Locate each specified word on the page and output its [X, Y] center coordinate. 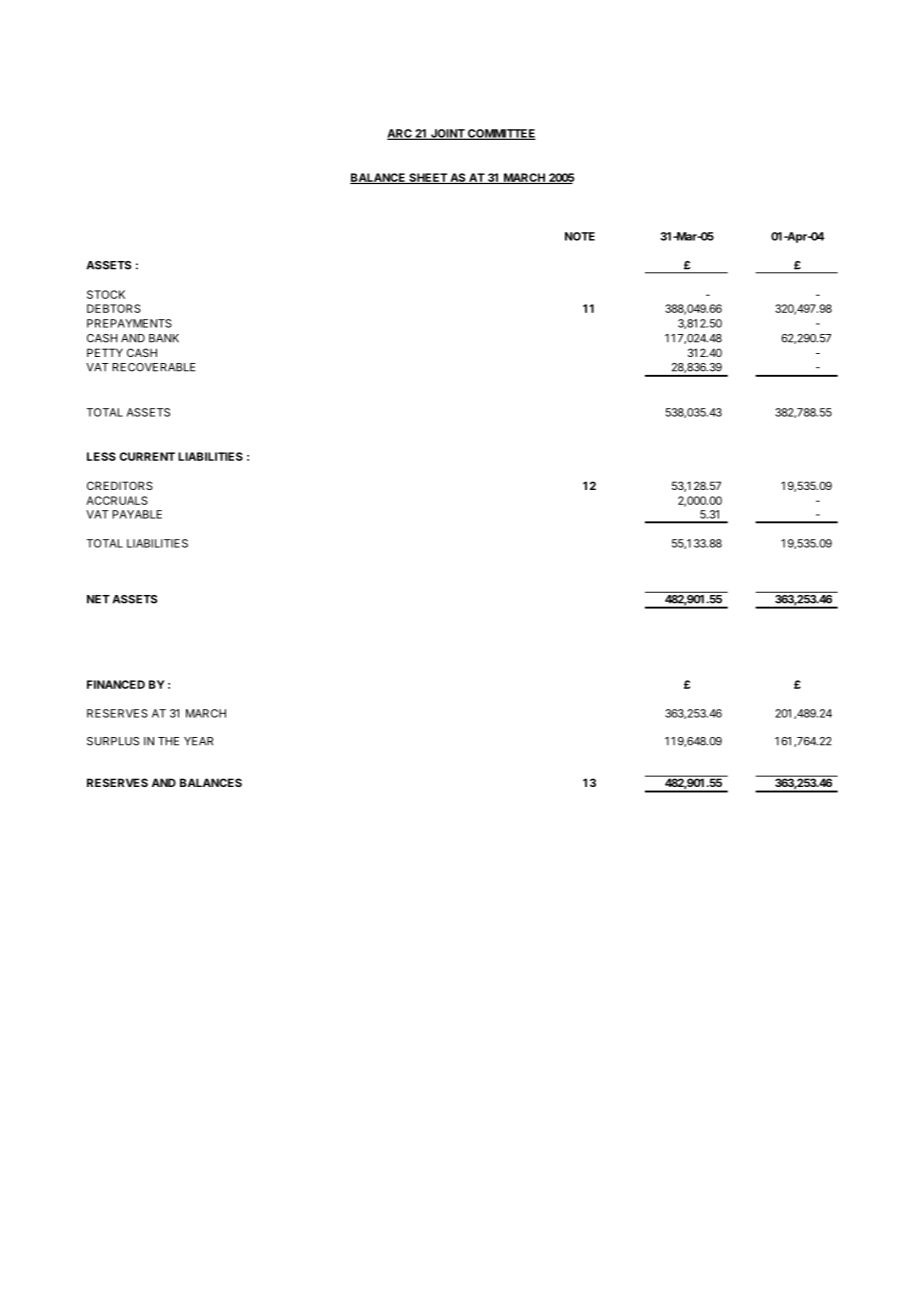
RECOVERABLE [154, 367]
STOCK [106, 294]
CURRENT [147, 456]
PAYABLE [137, 514]
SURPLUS [113, 741]
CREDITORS [120, 485]
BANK [164, 338]
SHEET [428, 178]
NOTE [580, 236]
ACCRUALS [117, 500]
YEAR [198, 741]
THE [168, 741]
